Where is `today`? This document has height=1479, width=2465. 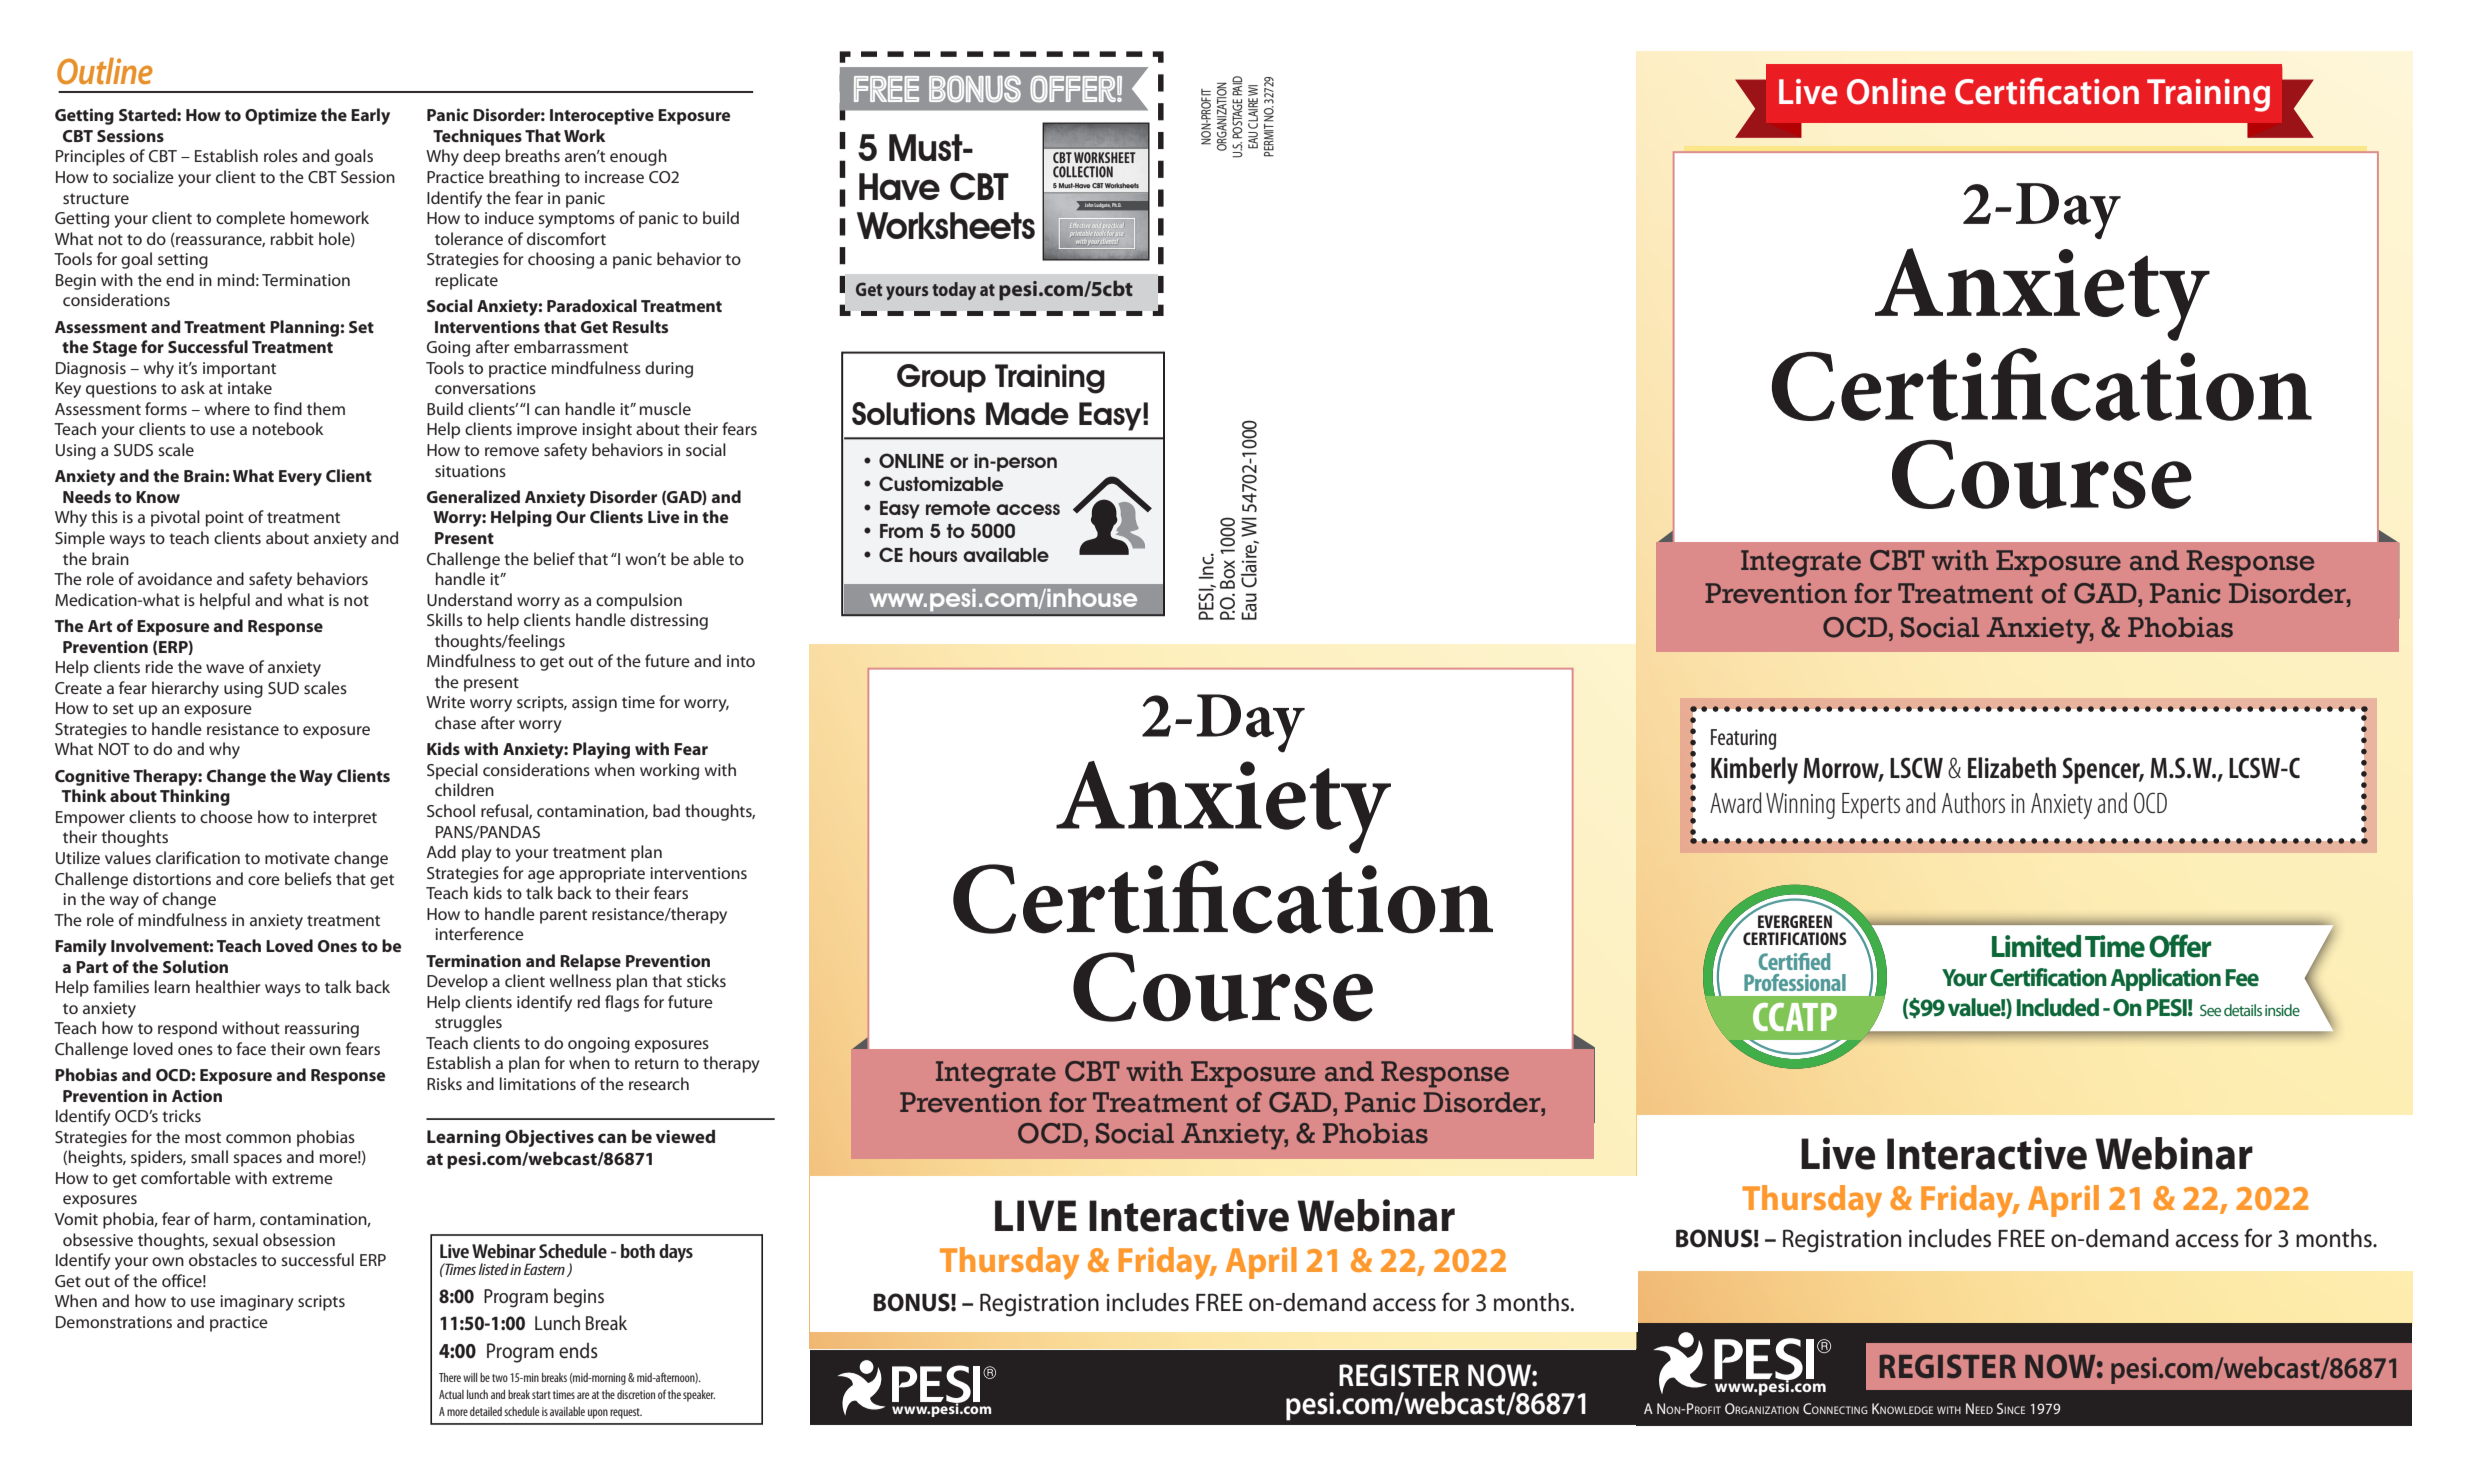
today is located at coordinates (954, 291).
